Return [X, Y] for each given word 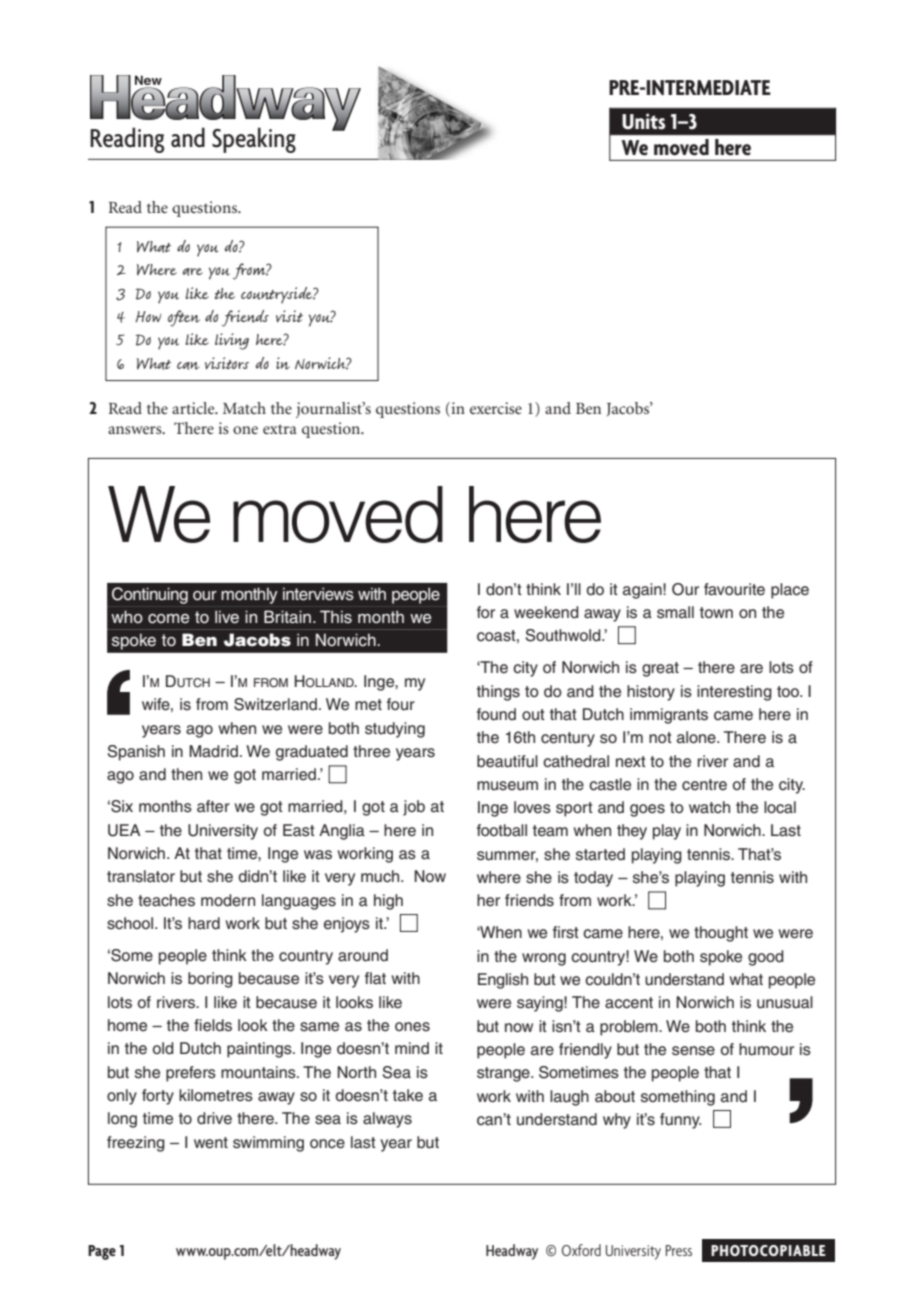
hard [204, 923]
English [503, 981]
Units [643, 121]
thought [721, 934]
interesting [734, 693]
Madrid [213, 751]
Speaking [254, 140]
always [387, 1120]
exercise [496, 408]
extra [280, 429]
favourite [734, 589]
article [194, 408]
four [401, 704]
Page [102, 1252]
